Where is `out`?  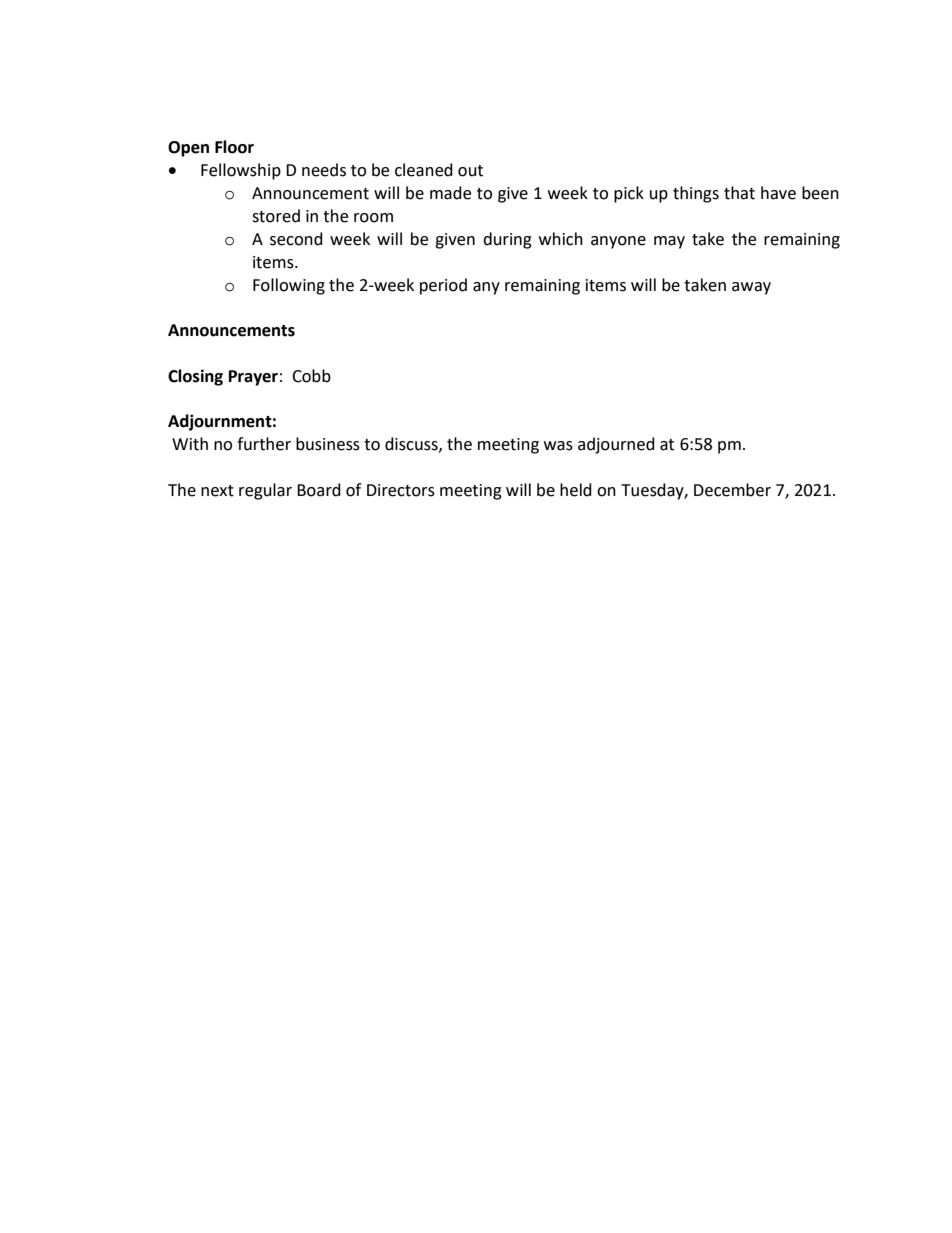 out is located at coordinates (470, 171).
